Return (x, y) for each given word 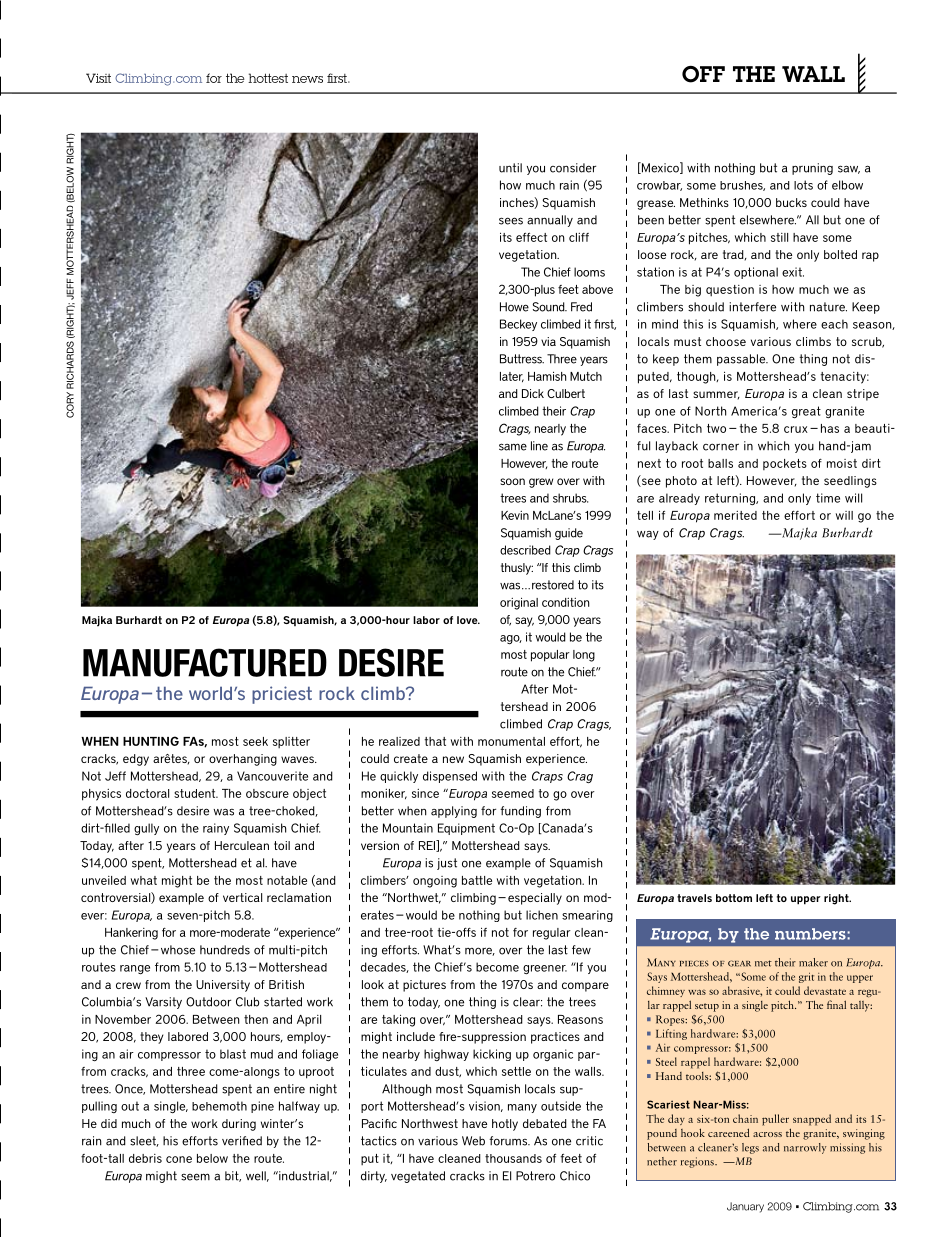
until (510, 168)
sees (511, 221)
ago (511, 640)
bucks (791, 202)
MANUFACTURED (205, 662)
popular (550, 656)
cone (179, 1159)
